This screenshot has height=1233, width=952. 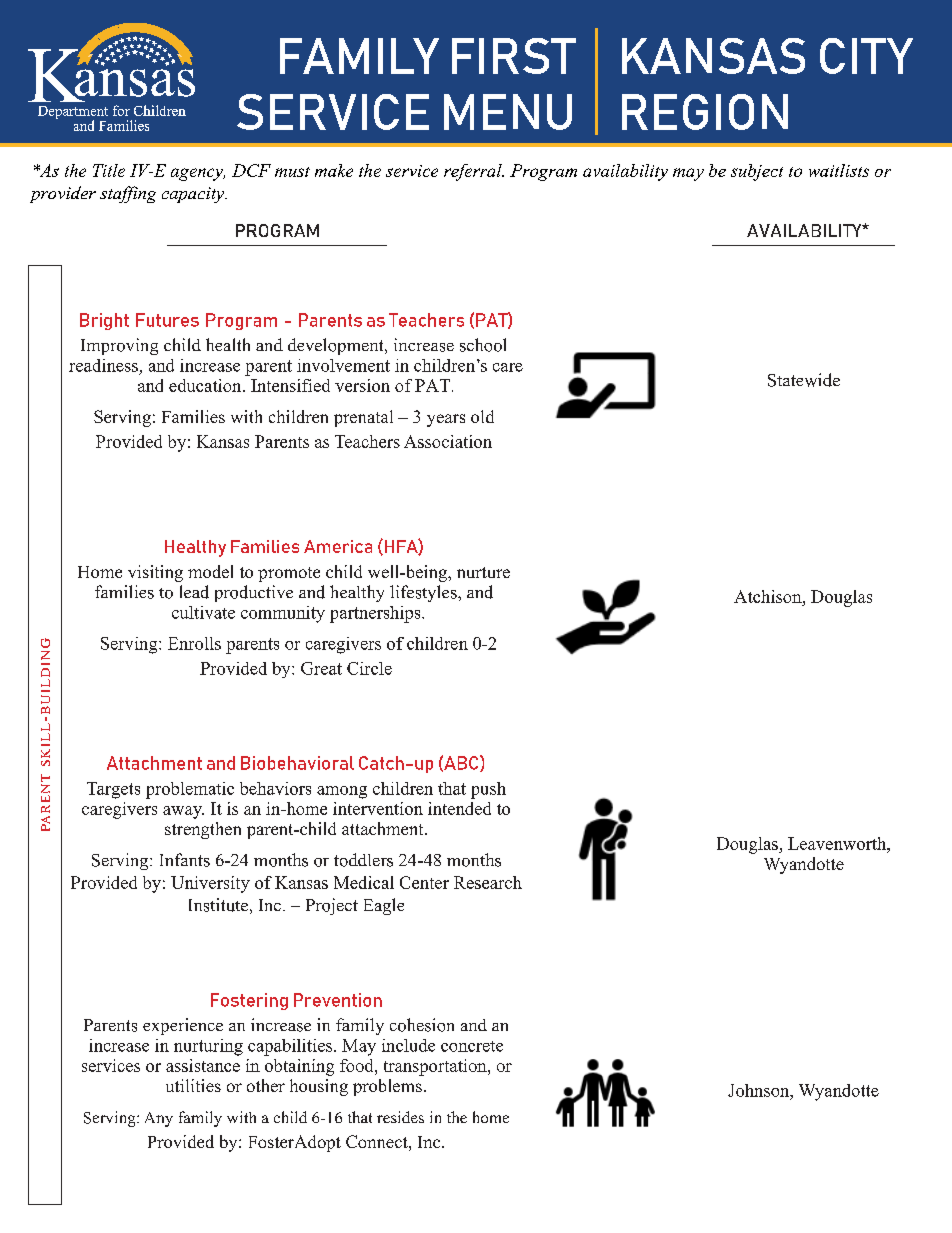 What do you see at coordinates (193, 1085) in the screenshot?
I see `utilities` at bounding box center [193, 1085].
